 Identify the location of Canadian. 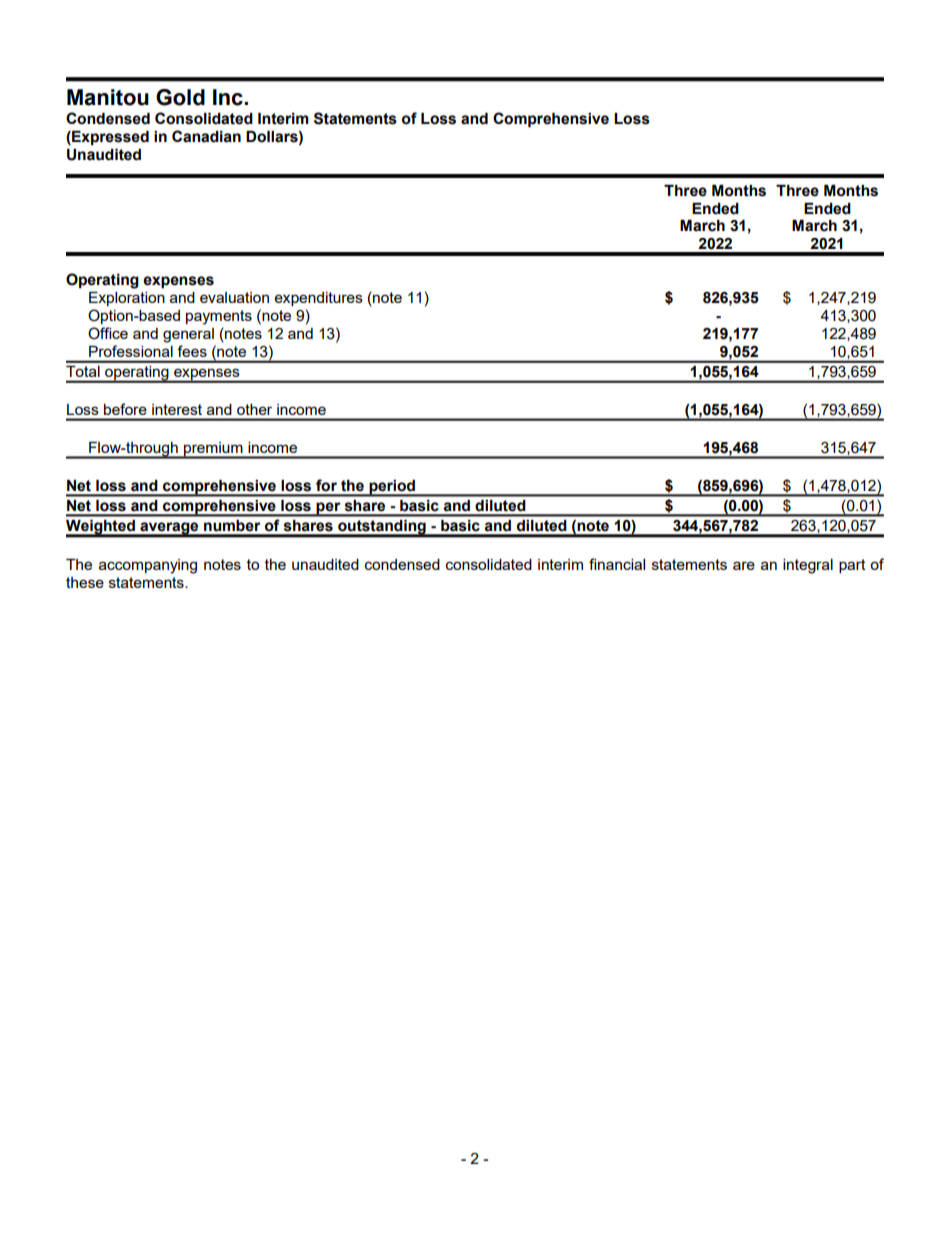
(206, 136).
